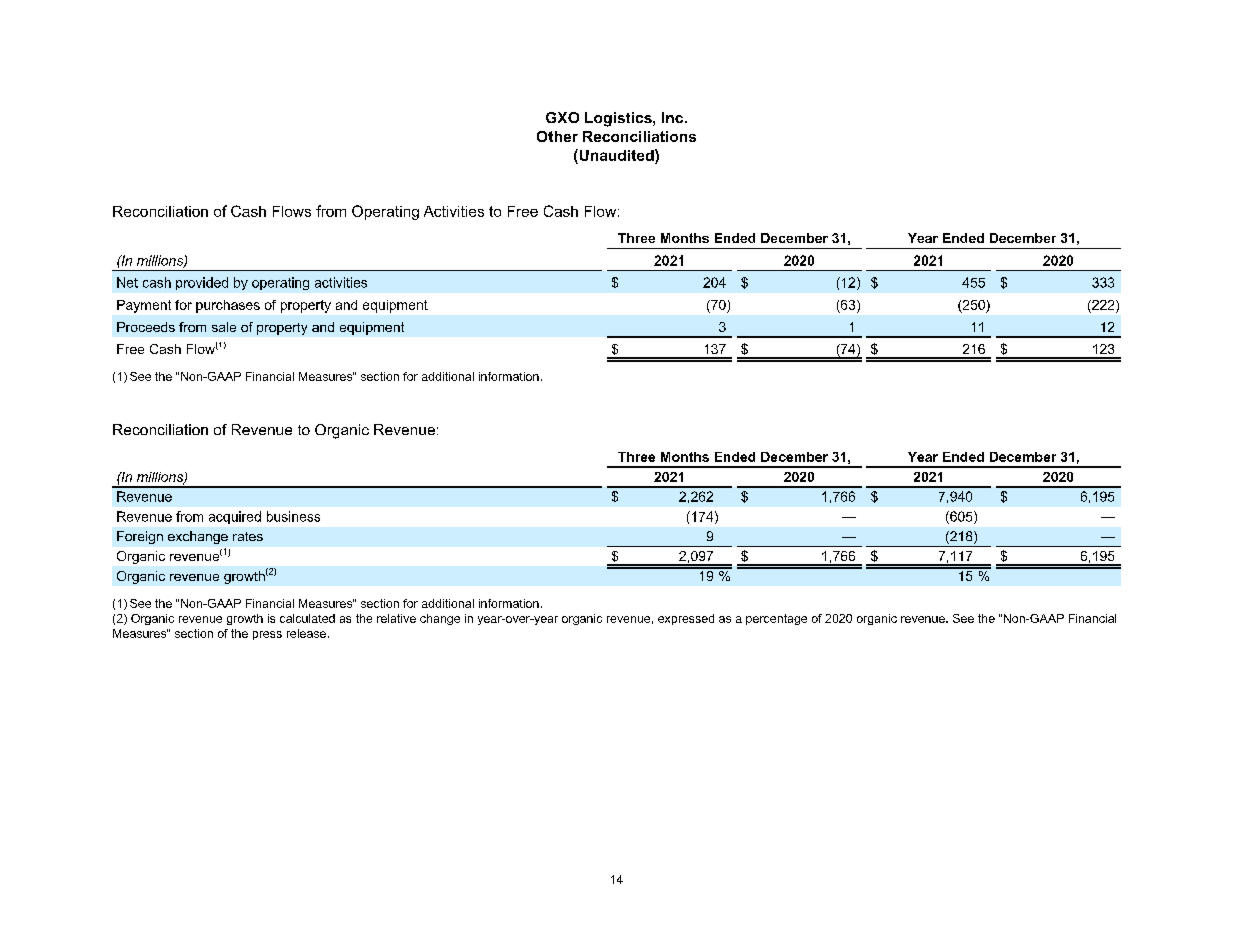  I want to click on Net, so click(127, 282).
